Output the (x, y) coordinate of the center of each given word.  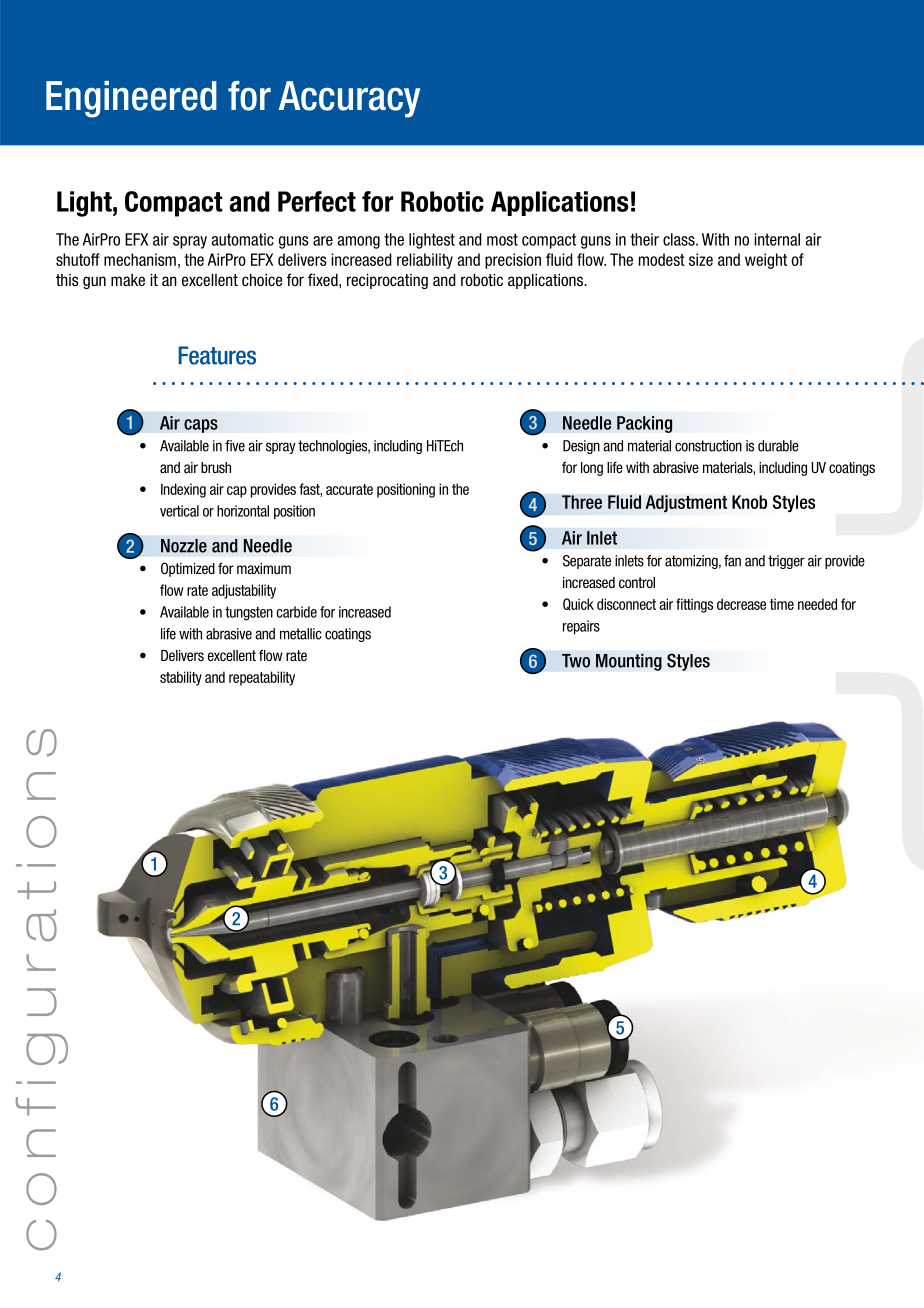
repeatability (262, 678)
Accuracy (349, 99)
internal (777, 239)
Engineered (131, 99)
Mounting (629, 662)
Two (576, 661)
